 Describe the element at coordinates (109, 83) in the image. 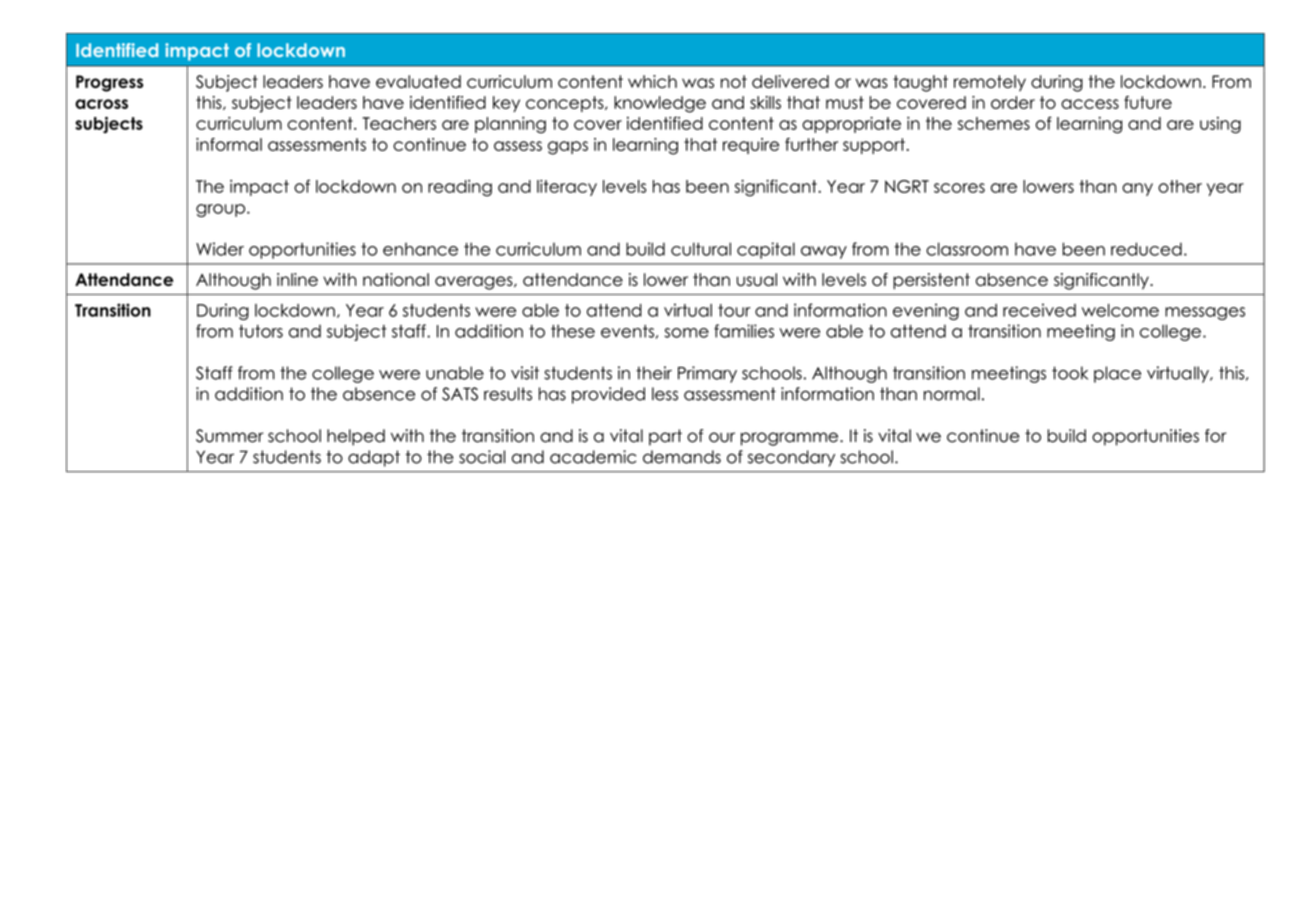

I see `Progress` at that location.
